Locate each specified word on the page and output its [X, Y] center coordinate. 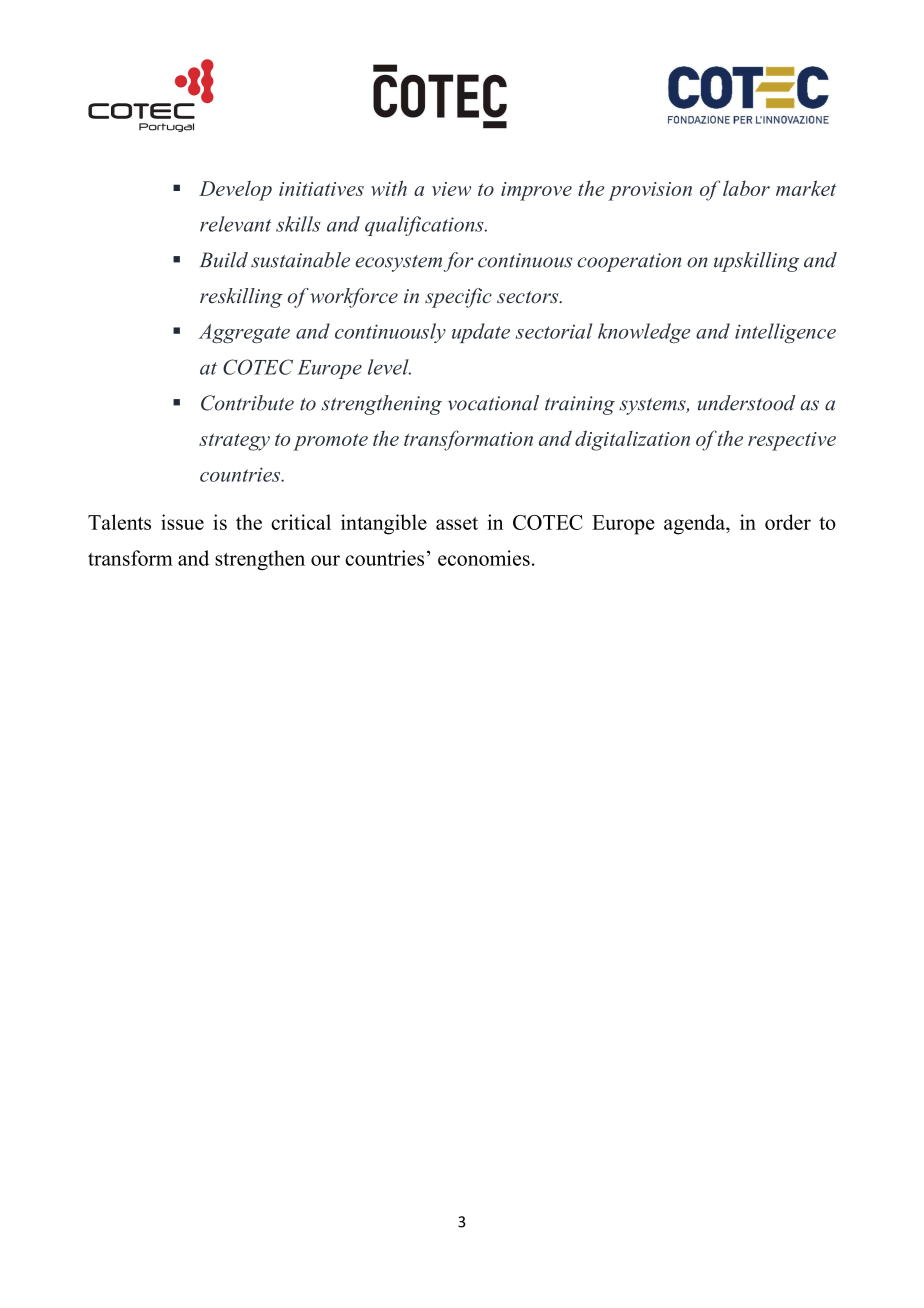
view [451, 189]
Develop [235, 190]
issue [182, 522]
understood [747, 403]
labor [746, 188]
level [389, 367]
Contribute [247, 403]
